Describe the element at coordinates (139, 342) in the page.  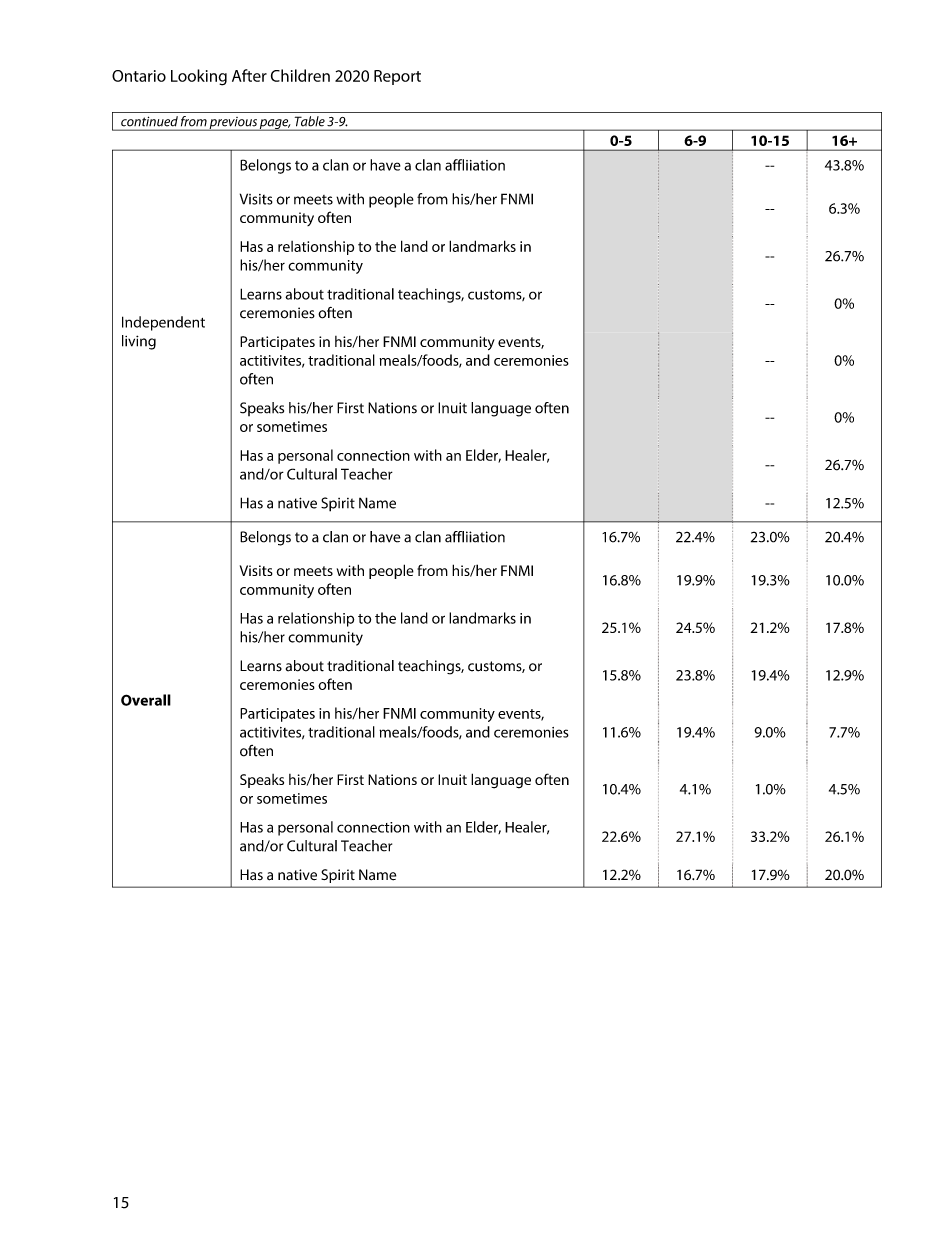
I see `living` at that location.
